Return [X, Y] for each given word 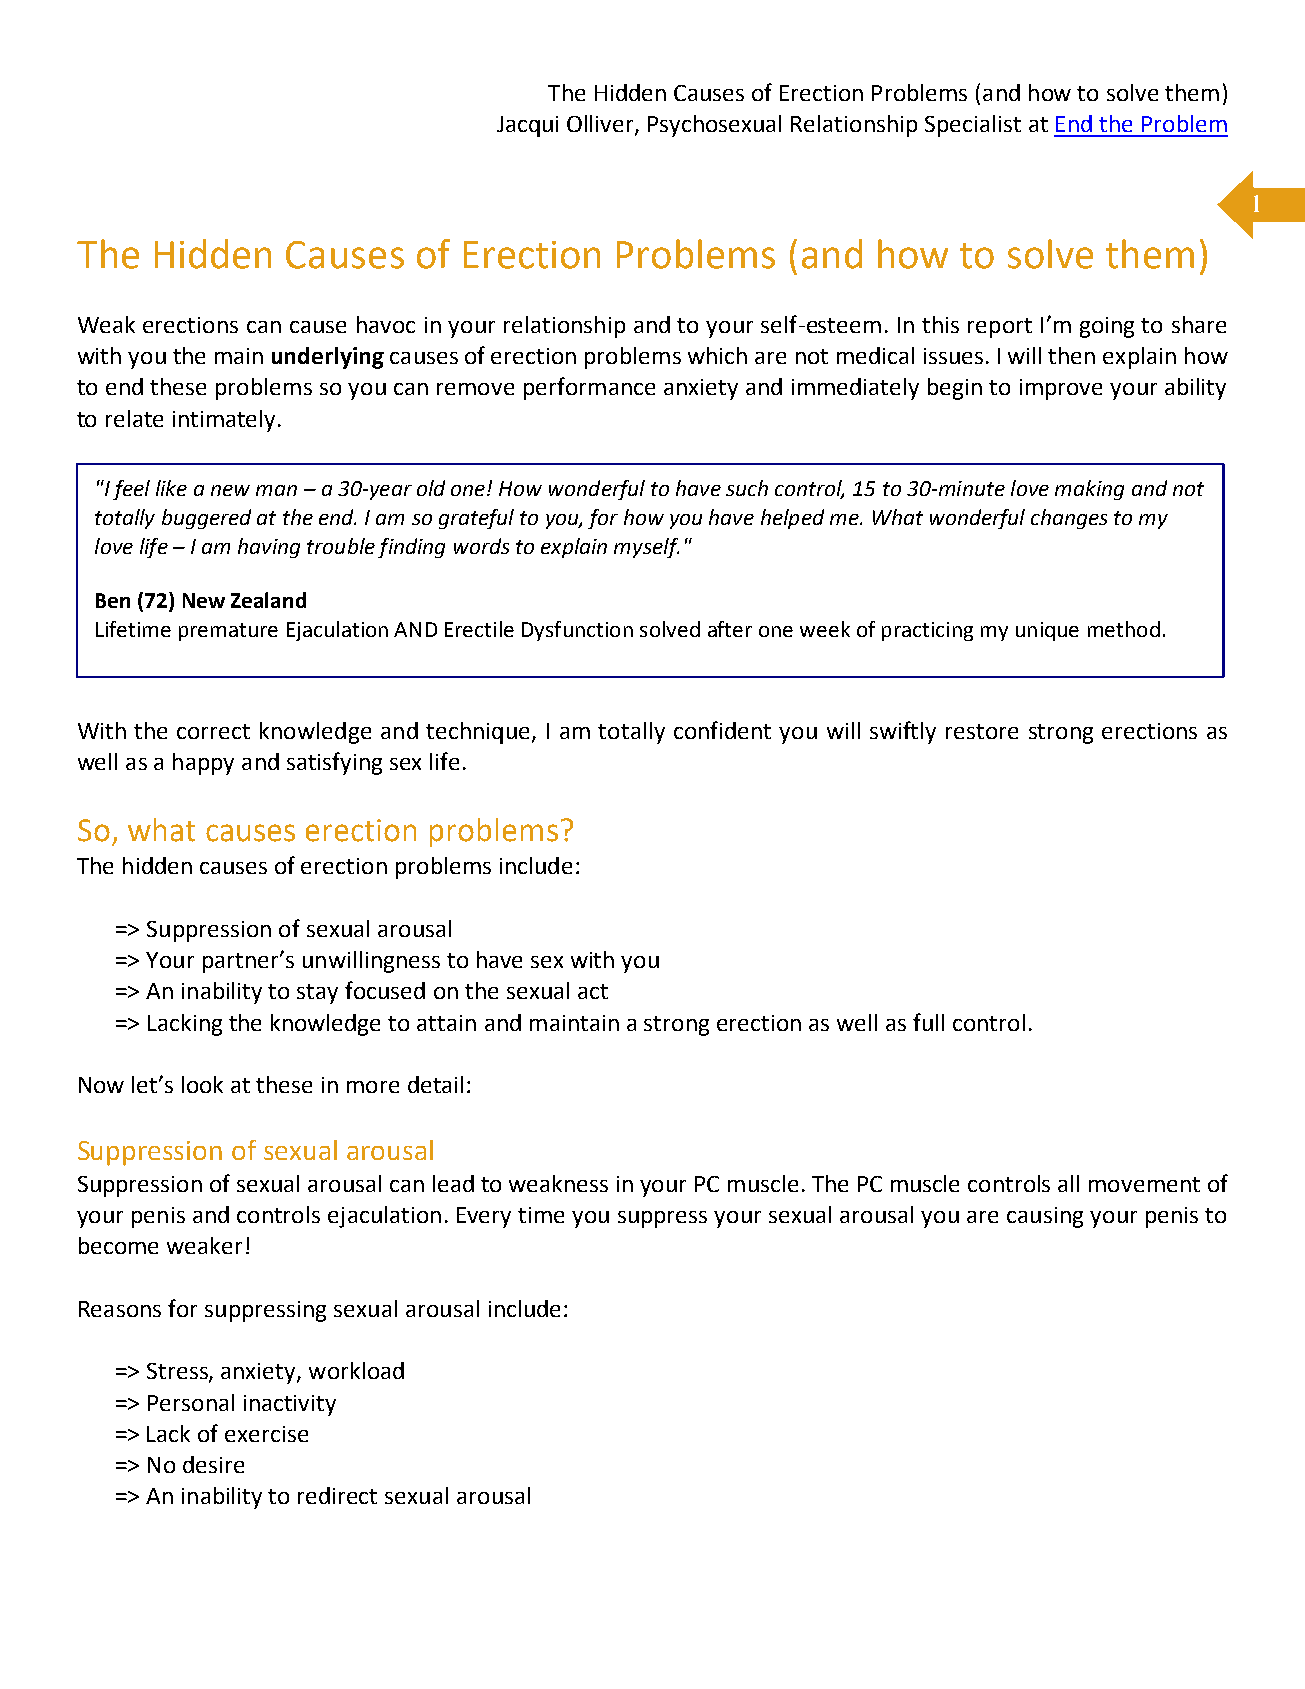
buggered [206, 519]
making [1089, 490]
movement [1144, 1184]
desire [213, 1464]
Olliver [601, 125]
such [747, 488]
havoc [386, 324]
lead [453, 1183]
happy [203, 764]
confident [722, 730]
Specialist [973, 126]
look [202, 1084]
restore [982, 731]
